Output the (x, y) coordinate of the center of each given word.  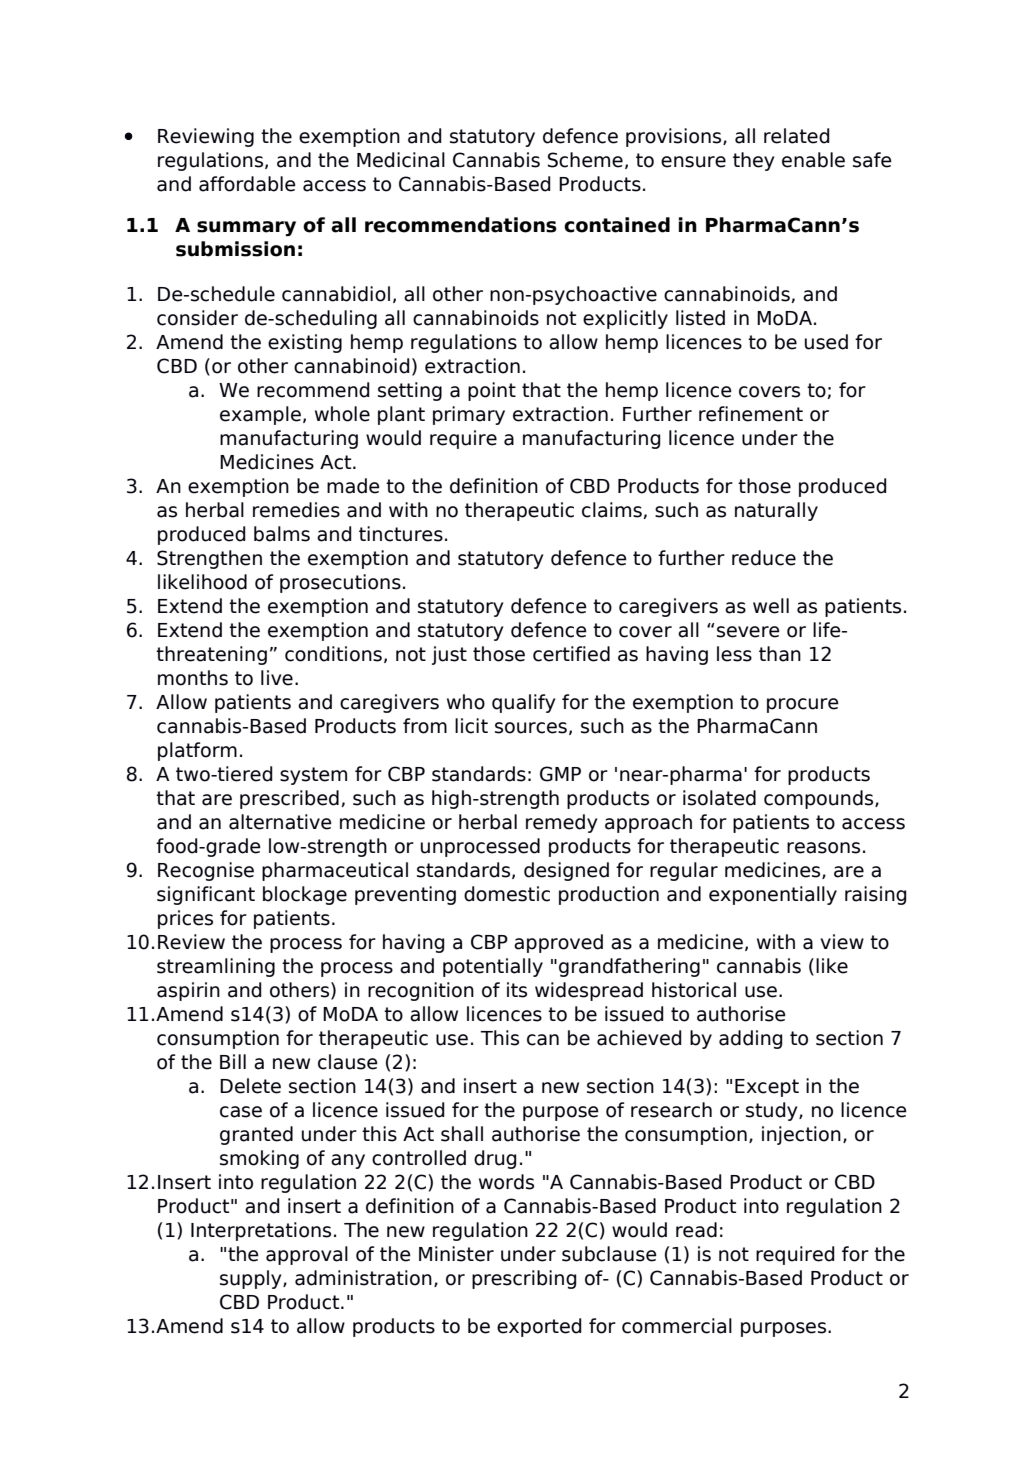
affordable (247, 184)
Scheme (585, 160)
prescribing (524, 1279)
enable (813, 160)
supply (252, 1279)
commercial (677, 1326)
